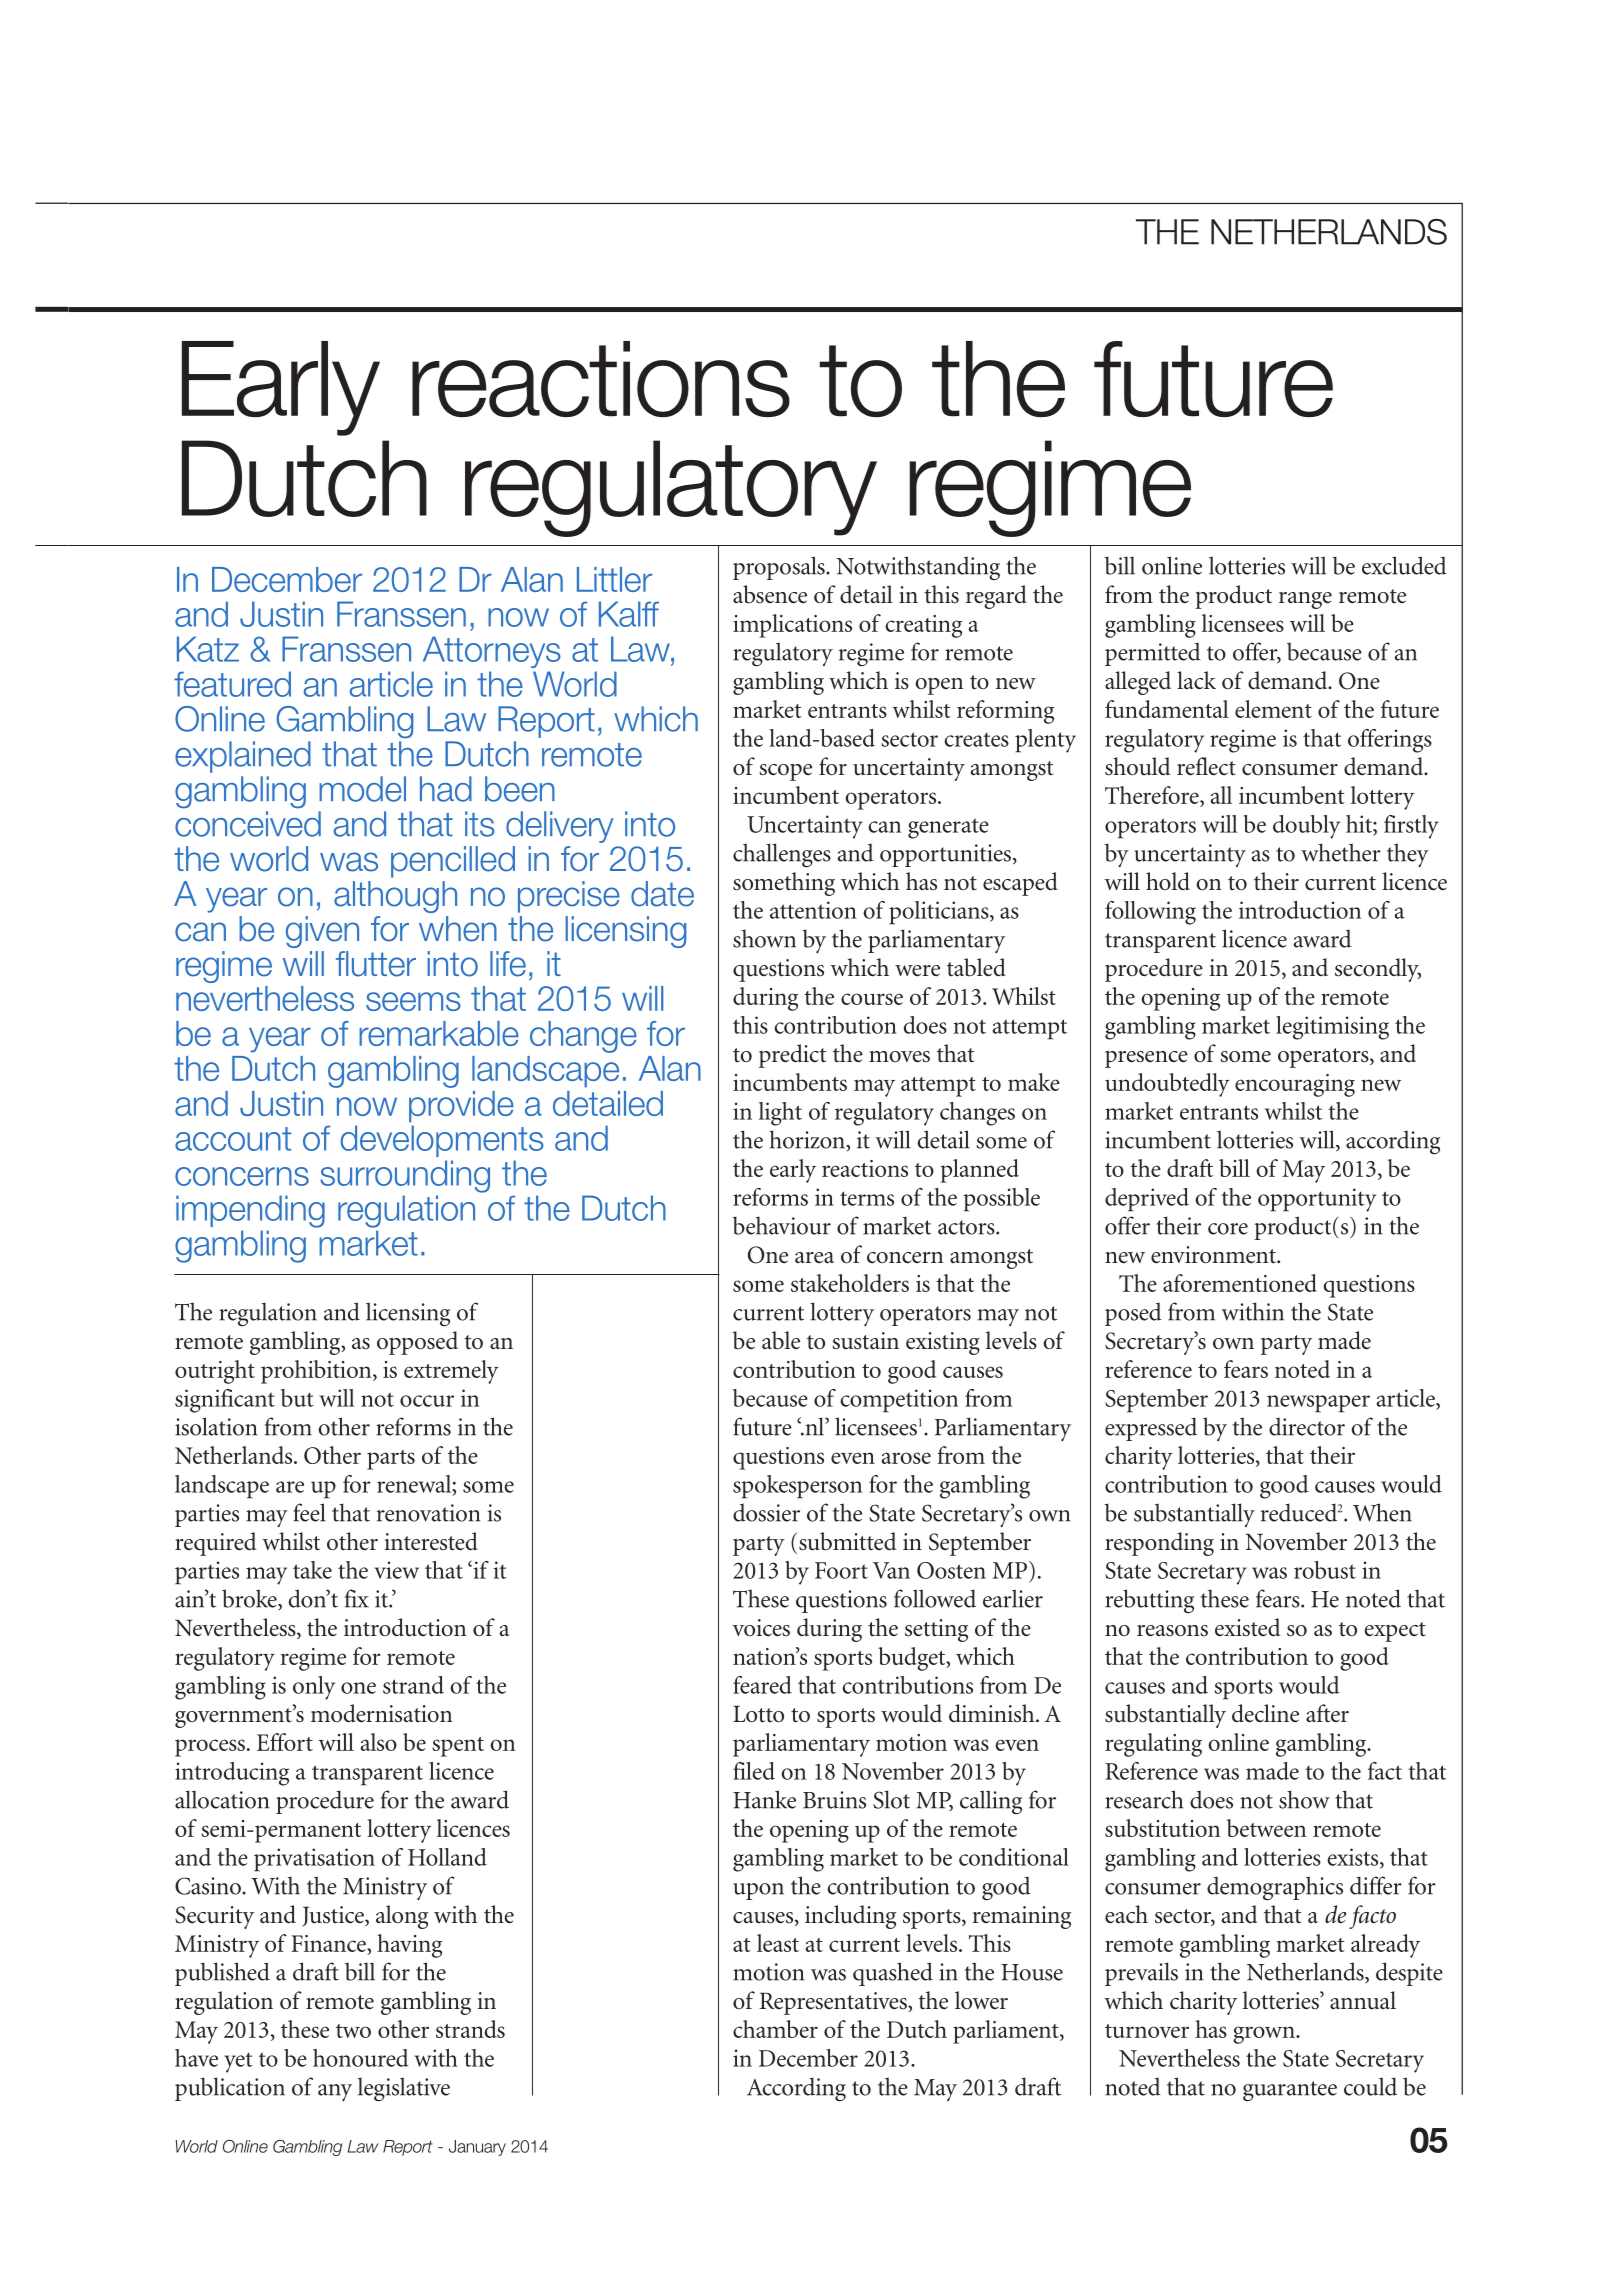  I want to click on decline, so click(1265, 1713).
